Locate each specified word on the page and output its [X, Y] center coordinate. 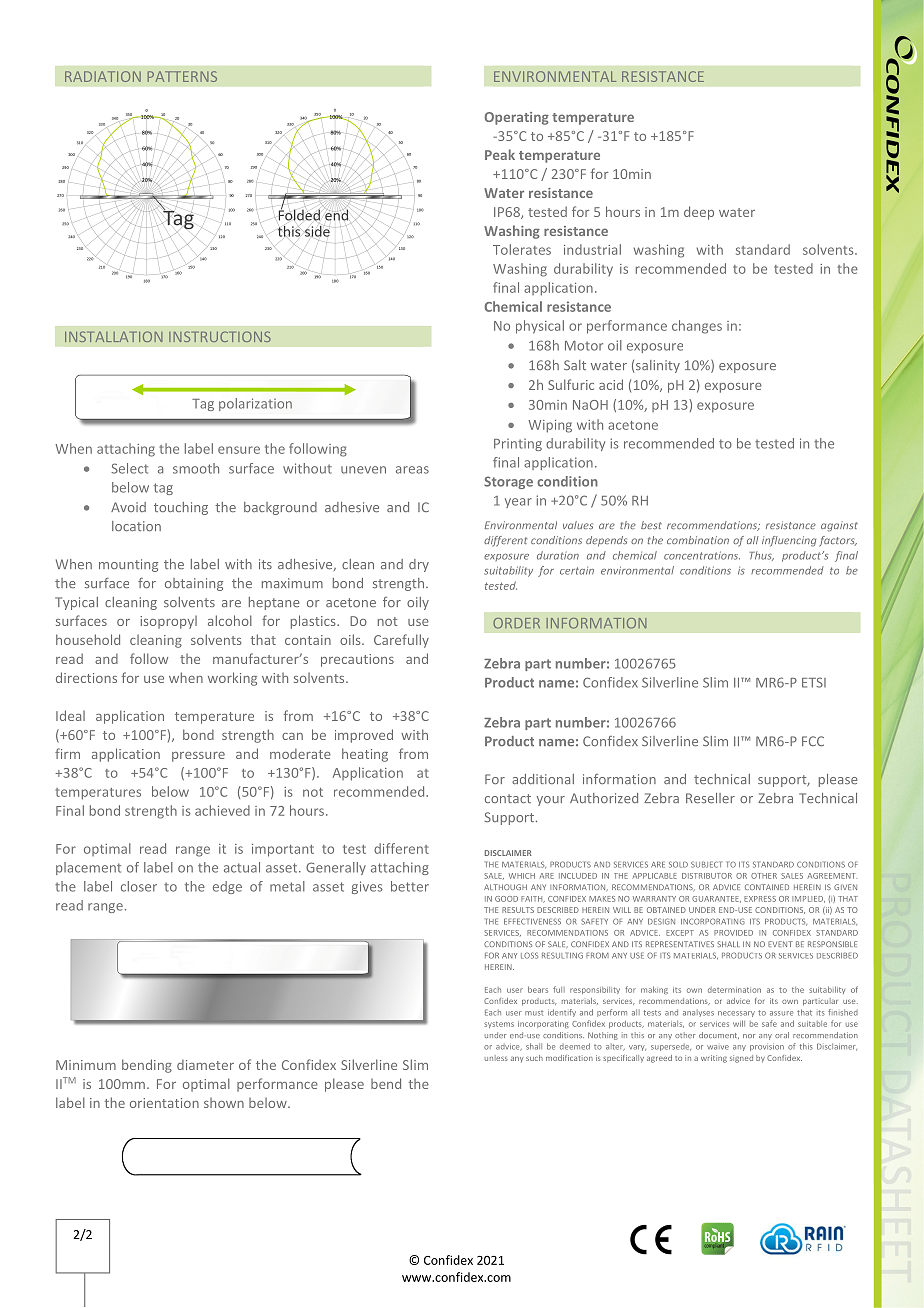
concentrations [702, 555]
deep [699, 213]
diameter [205, 1065]
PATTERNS [182, 76]
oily [418, 603]
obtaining [194, 584]
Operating [517, 118]
